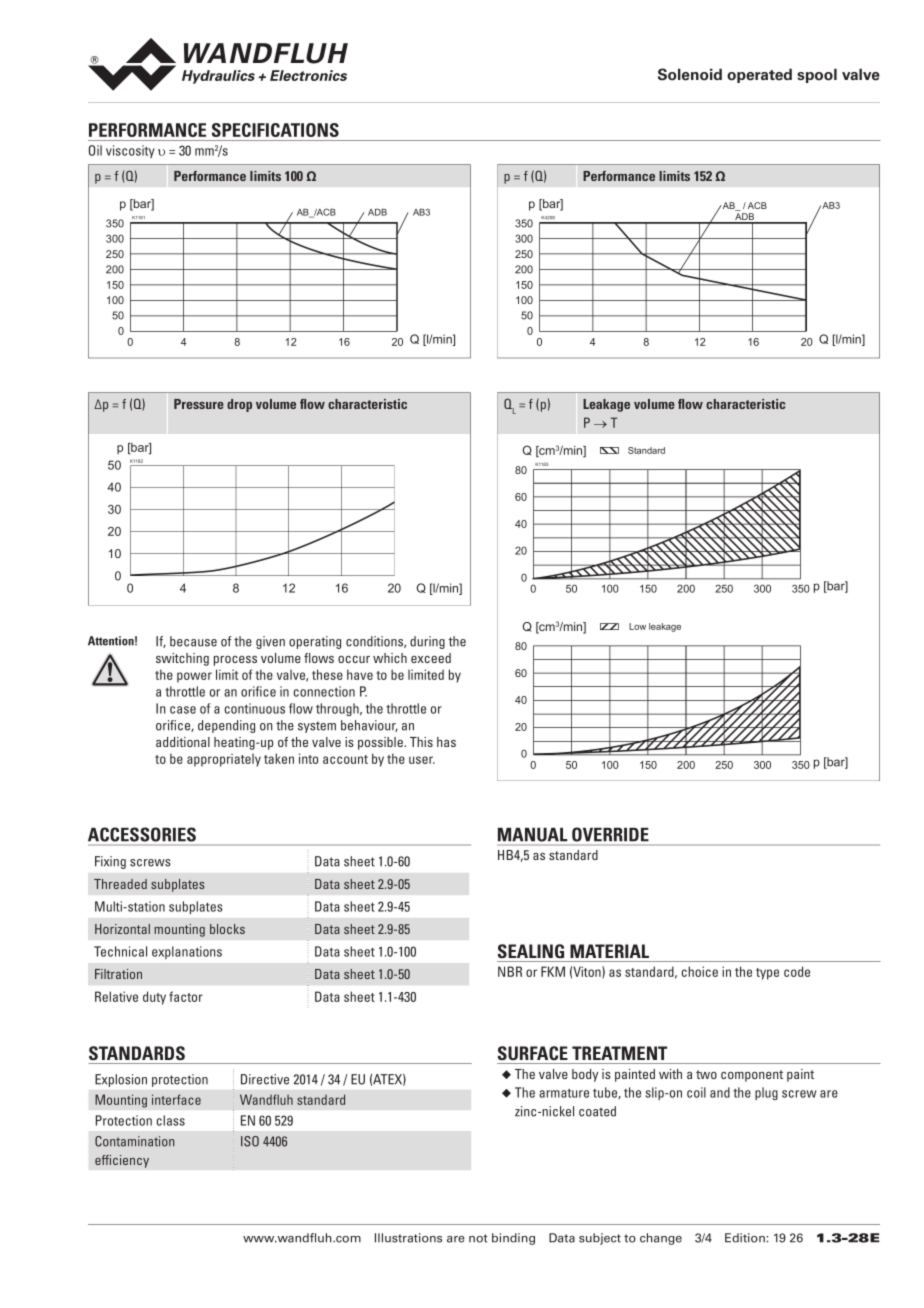 The image size is (924, 1308). I want to click on exceed, so click(431, 658).
